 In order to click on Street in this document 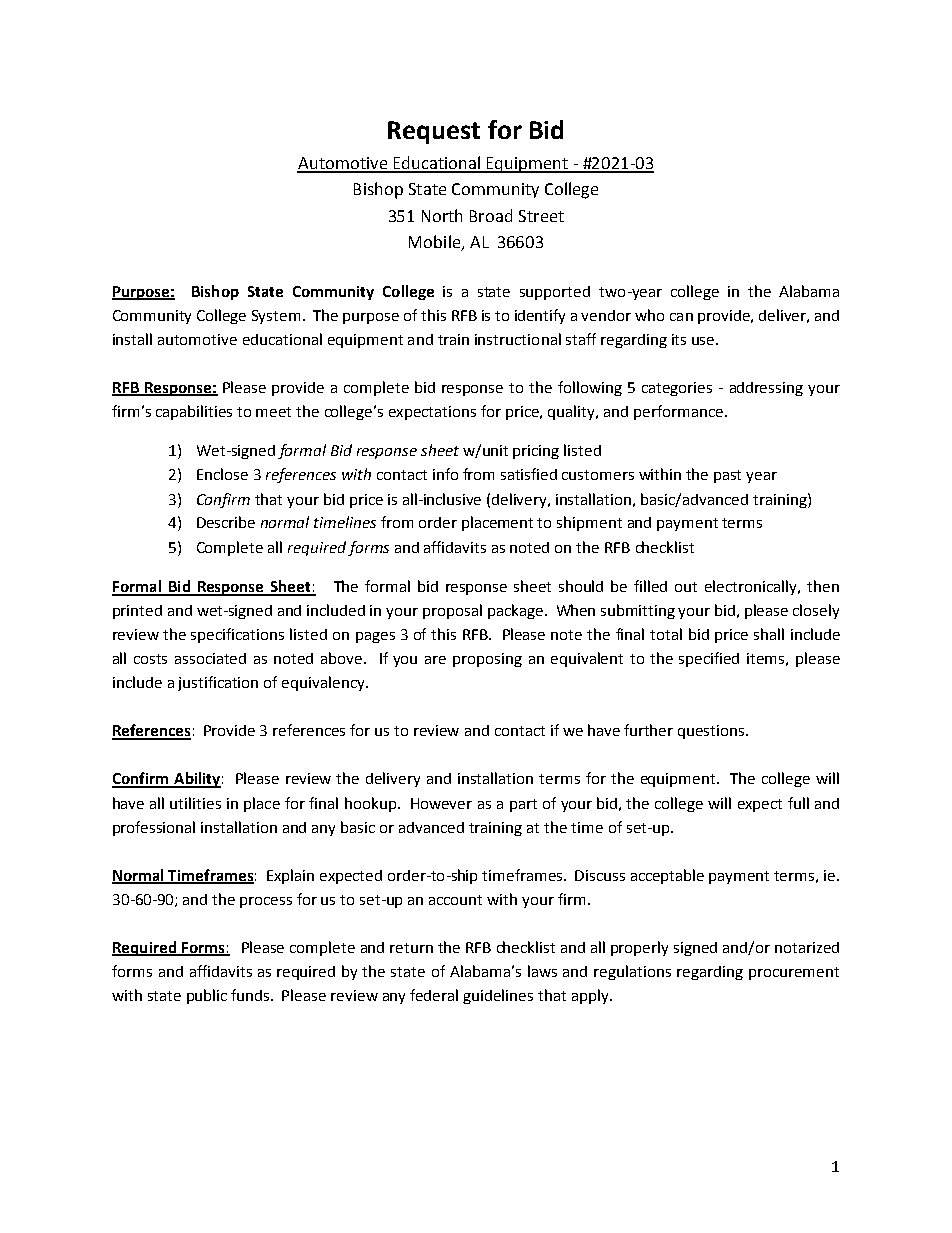, I will do `click(541, 216)`.
